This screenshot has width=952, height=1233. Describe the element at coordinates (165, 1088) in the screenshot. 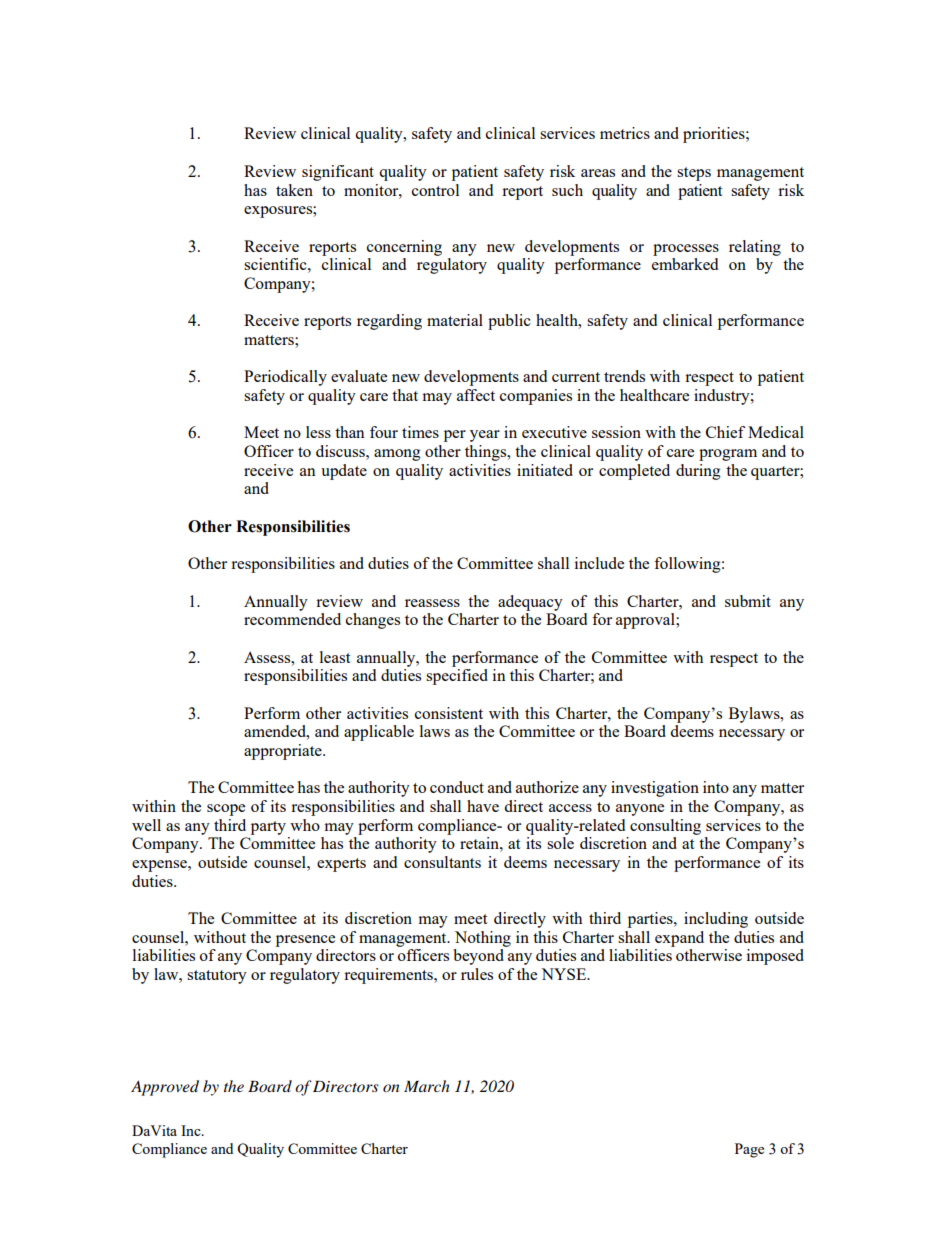

I see `Approved` at that location.
